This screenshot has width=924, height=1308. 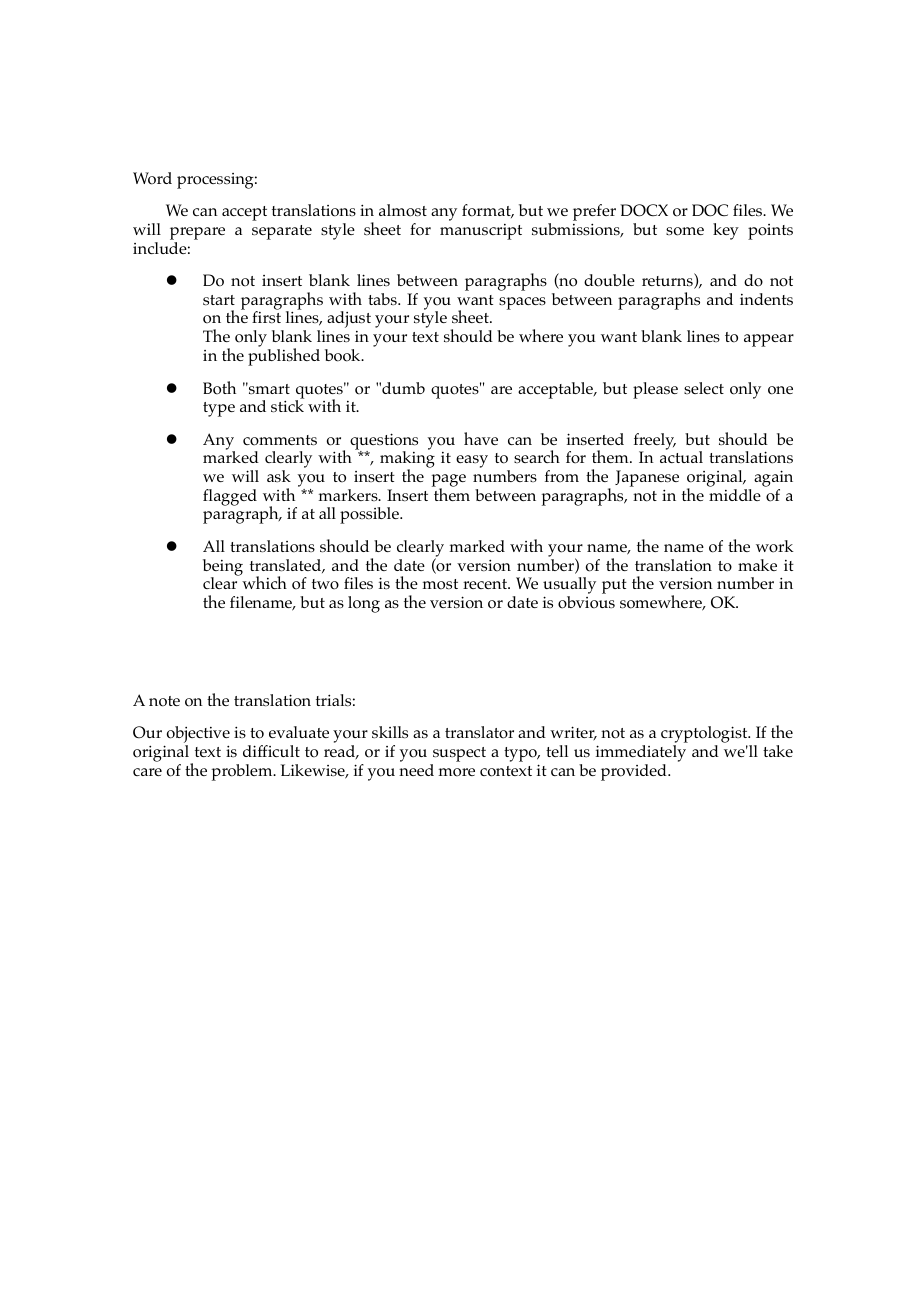 What do you see at coordinates (614, 586) in the screenshot?
I see `put` at bounding box center [614, 586].
